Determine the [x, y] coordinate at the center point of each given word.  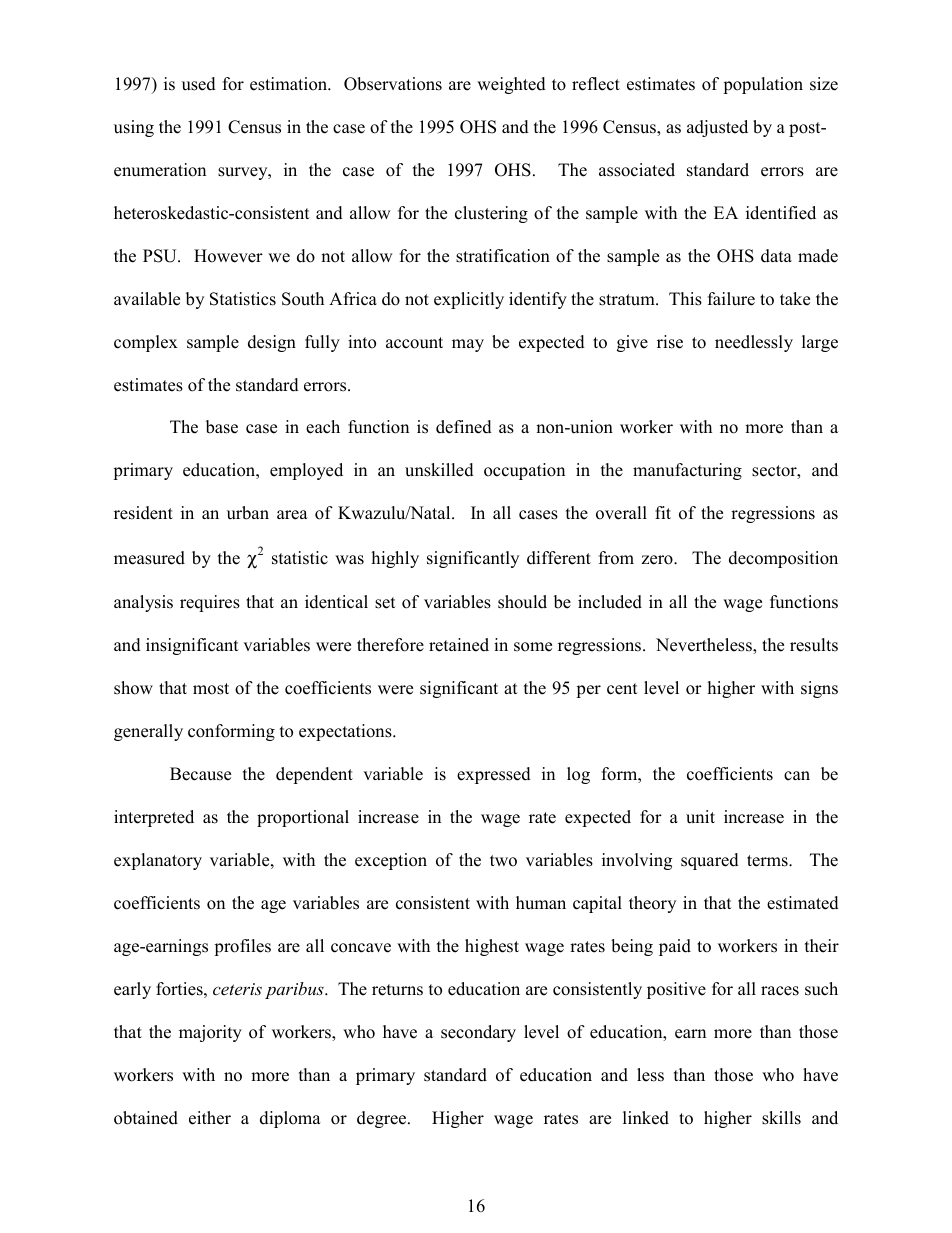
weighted [511, 85]
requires [210, 603]
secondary [478, 1033]
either [210, 1118]
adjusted [717, 128]
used [199, 84]
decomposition [783, 559]
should [522, 602]
